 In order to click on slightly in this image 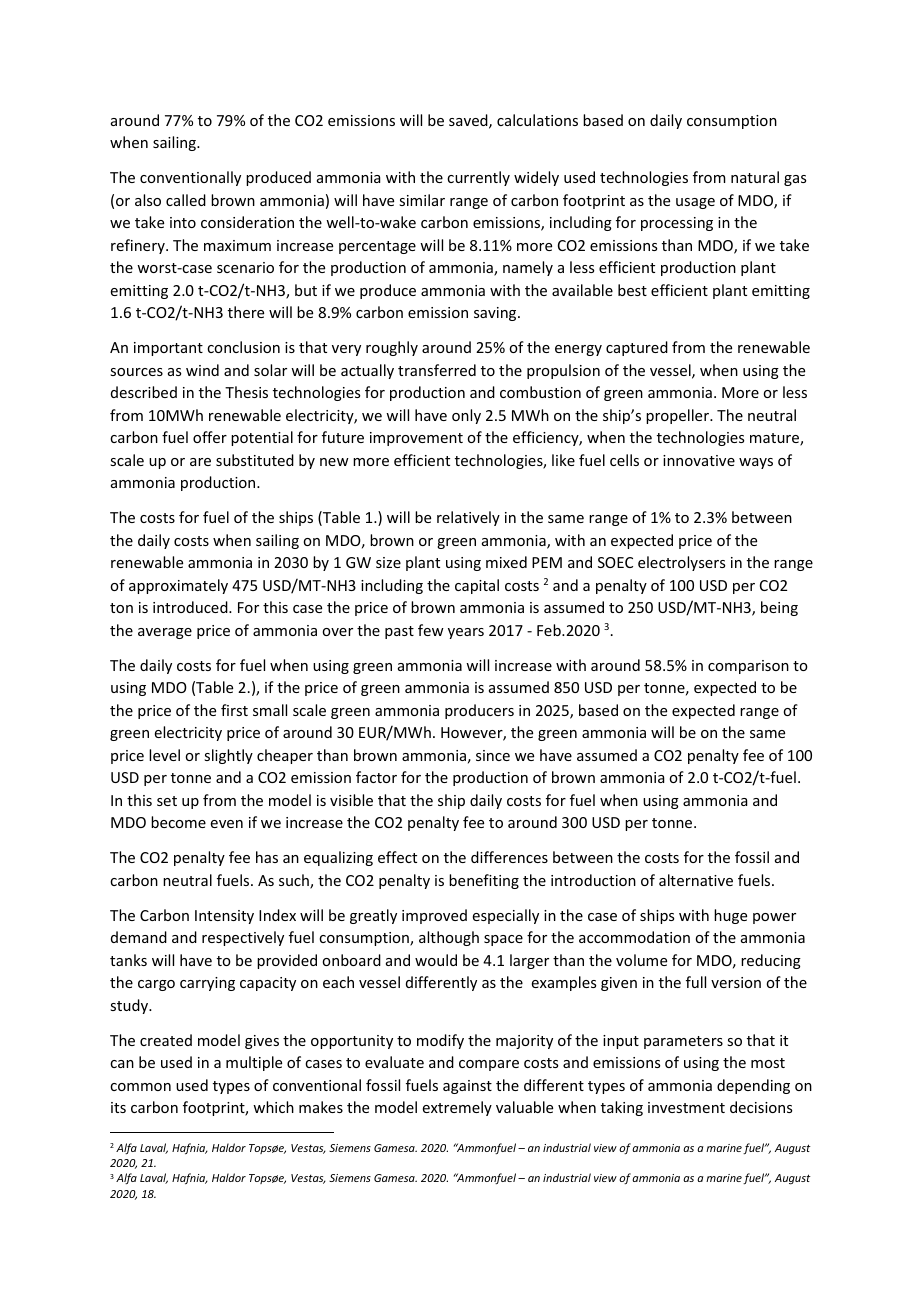, I will do `click(228, 756)`.
